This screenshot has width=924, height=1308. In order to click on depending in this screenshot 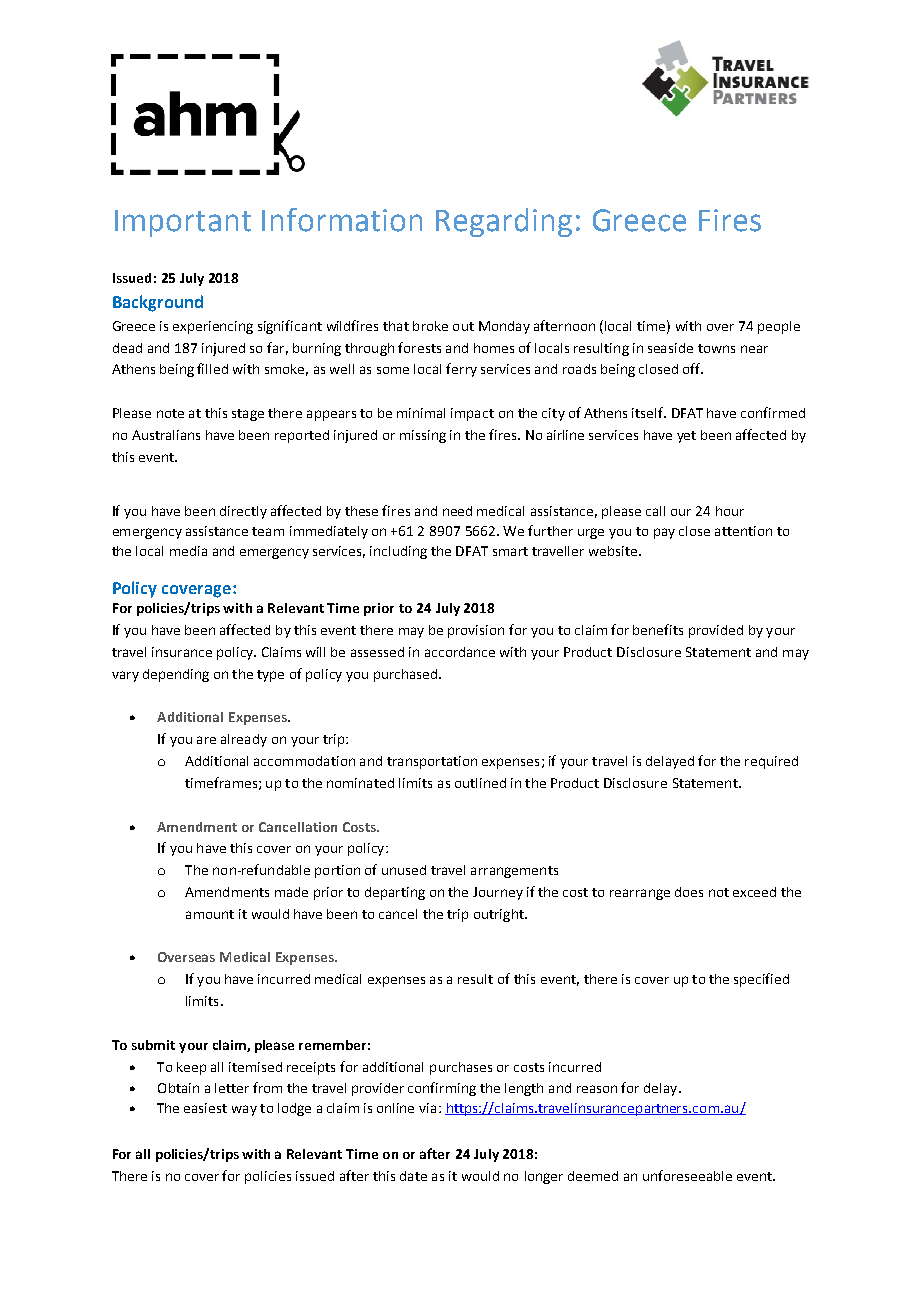, I will do `click(176, 675)`.
